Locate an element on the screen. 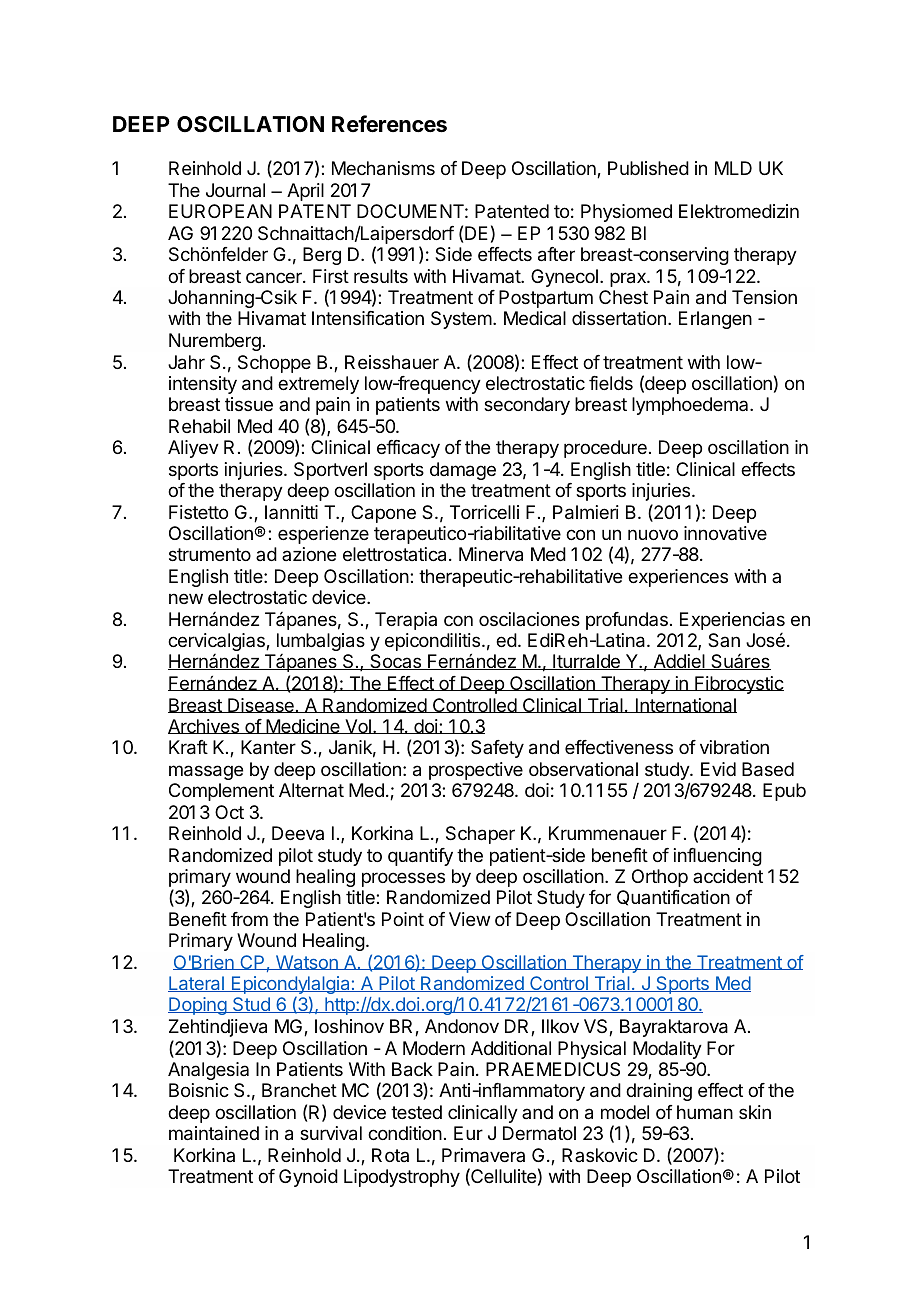 This screenshot has width=924, height=1308. View is located at coordinates (469, 919).
